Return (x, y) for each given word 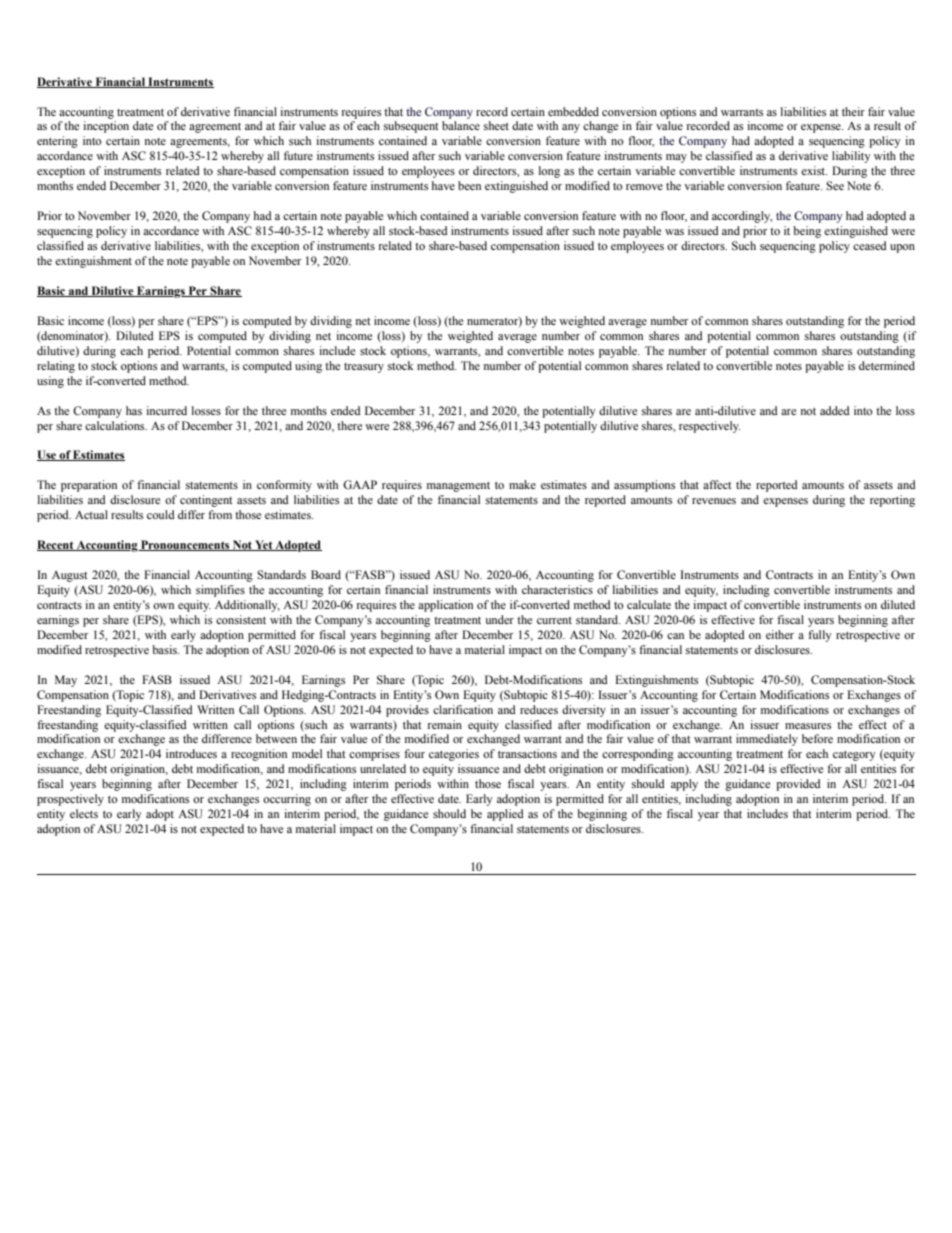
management (458, 486)
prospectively (70, 800)
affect (717, 484)
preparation (89, 486)
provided (798, 785)
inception (106, 127)
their (853, 111)
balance (461, 125)
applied (505, 815)
